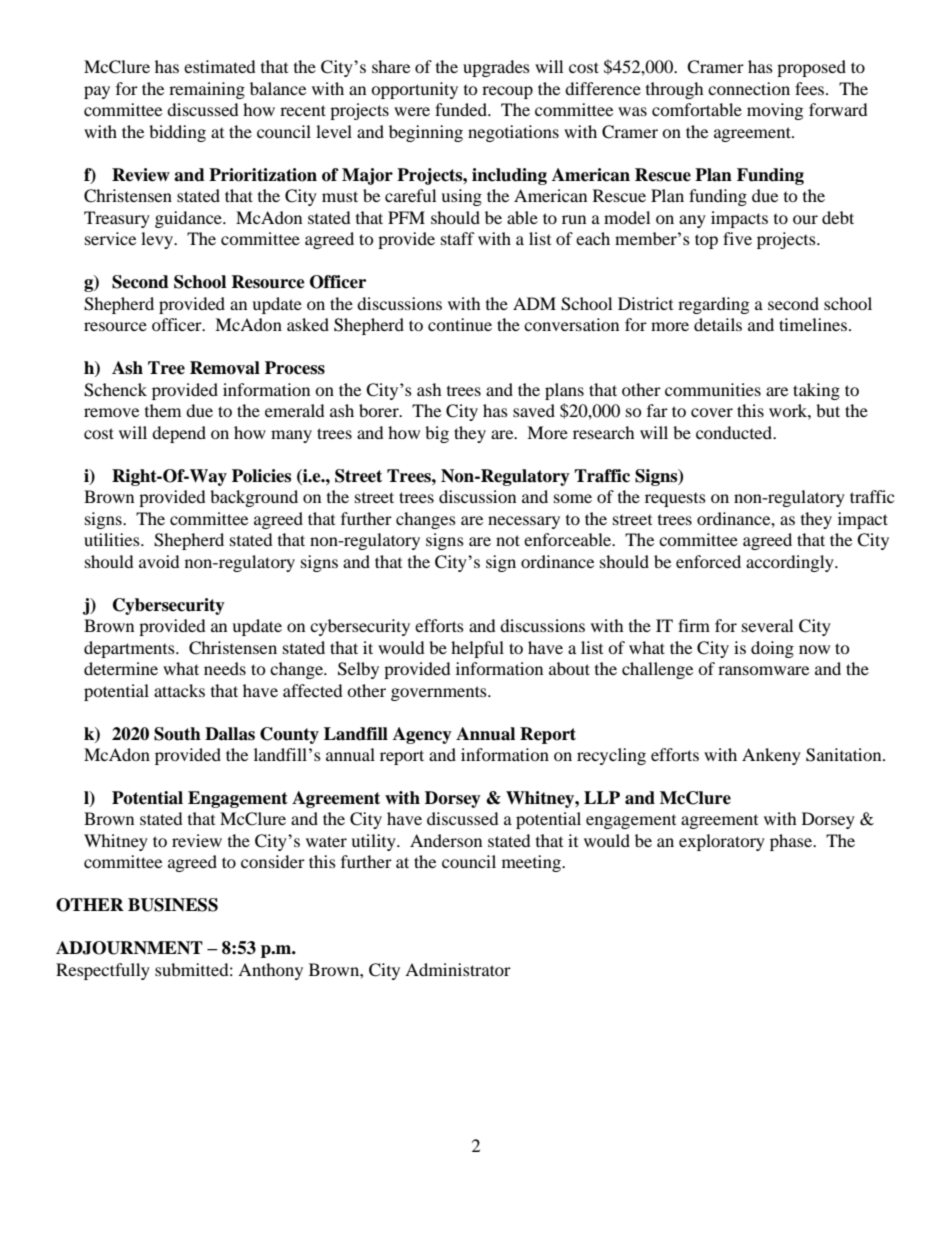 This document has height=1233, width=952. What do you see at coordinates (791, 563) in the document?
I see `accordingly` at bounding box center [791, 563].
